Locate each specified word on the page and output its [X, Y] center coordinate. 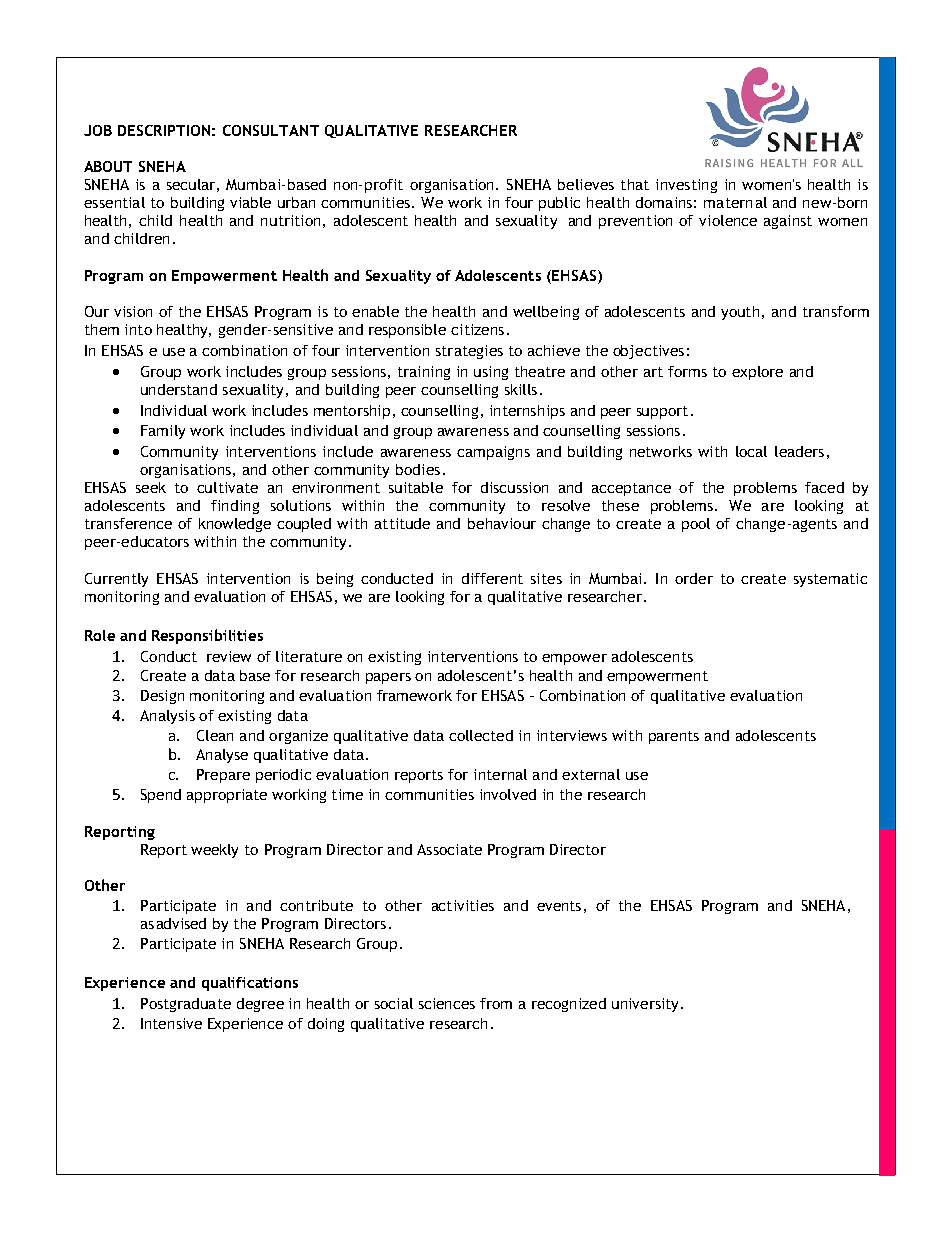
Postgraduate [186, 1005]
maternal [735, 202]
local [751, 451]
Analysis [167, 717]
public [559, 204]
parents [674, 737]
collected [481, 735]
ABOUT [108, 166]
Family [163, 432]
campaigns [493, 453]
